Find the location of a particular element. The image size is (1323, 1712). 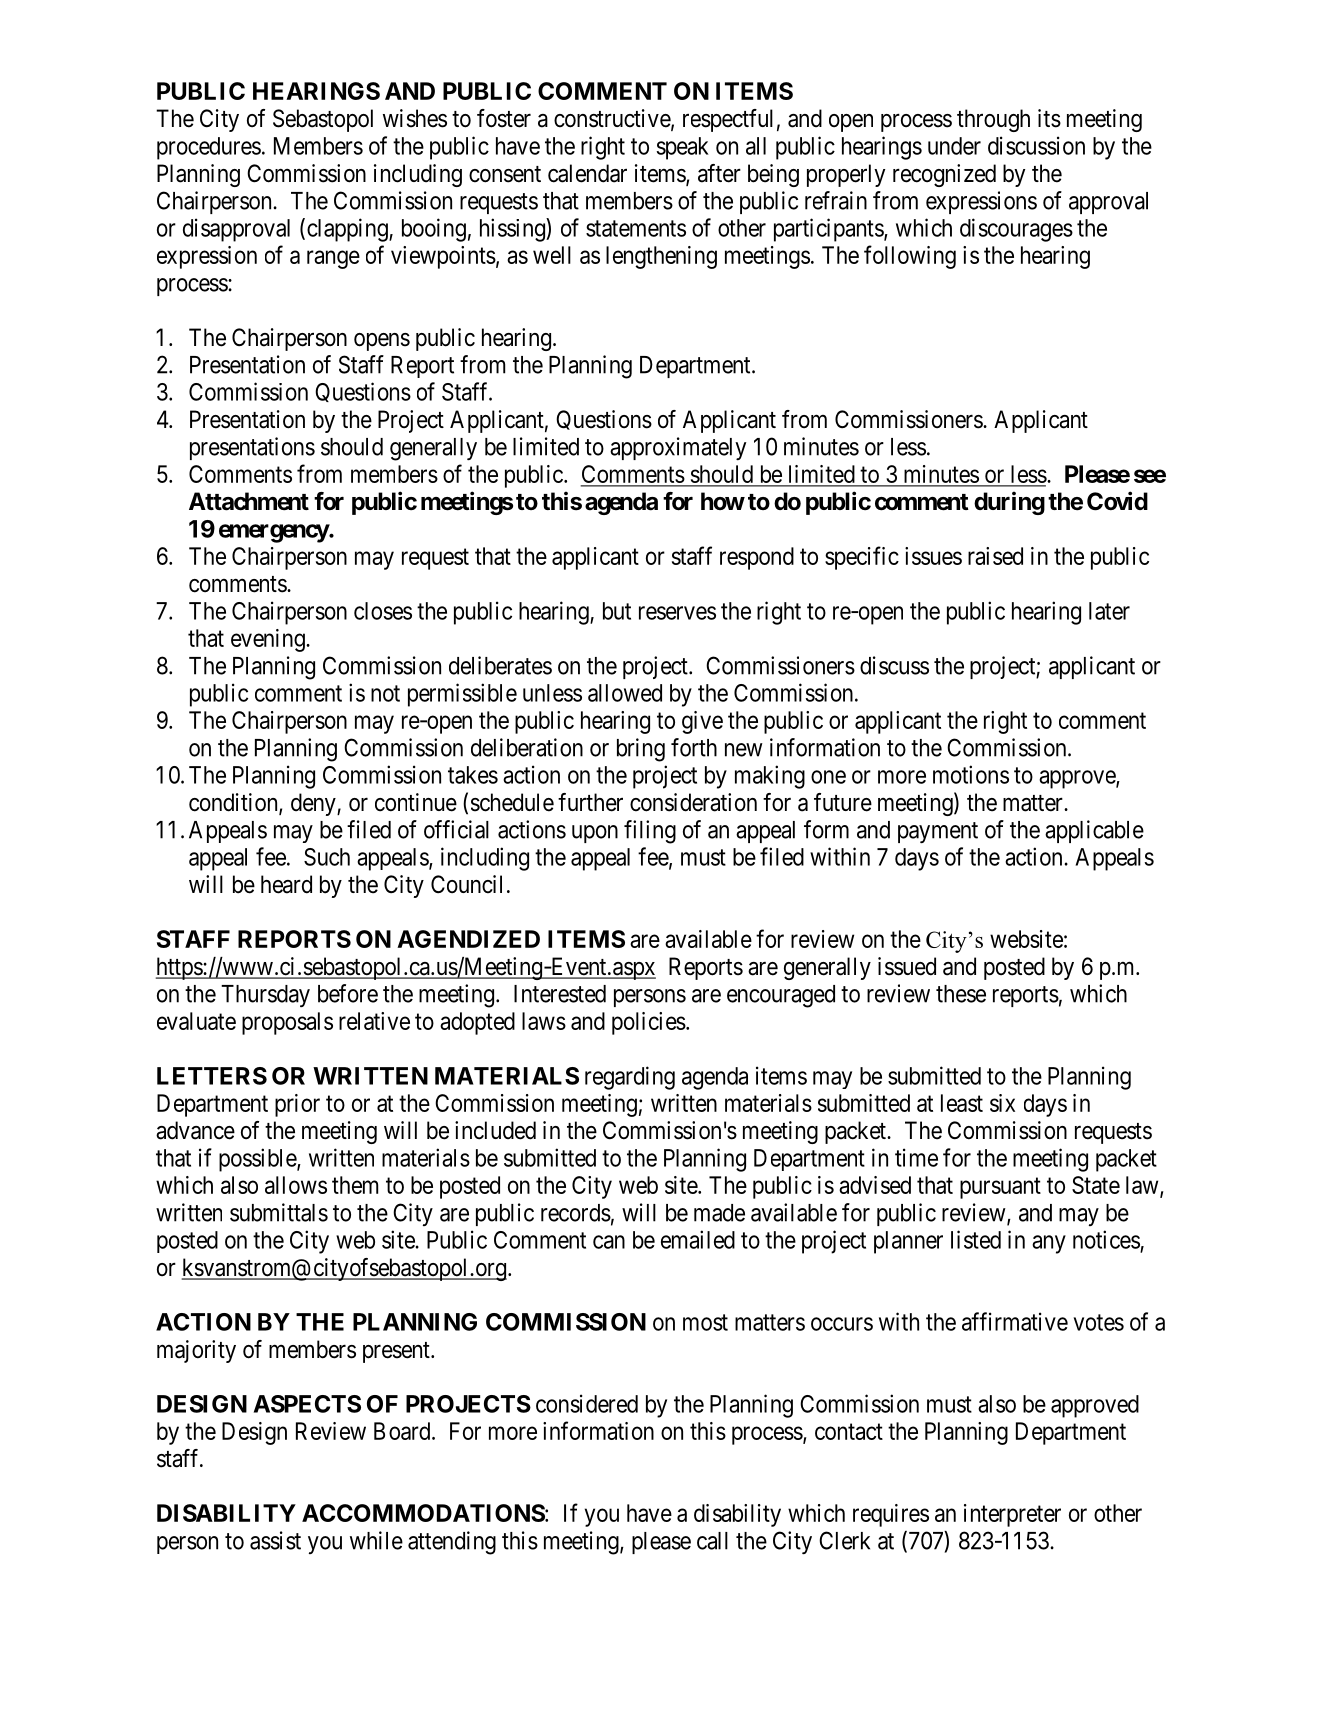

speak is located at coordinates (683, 148).
